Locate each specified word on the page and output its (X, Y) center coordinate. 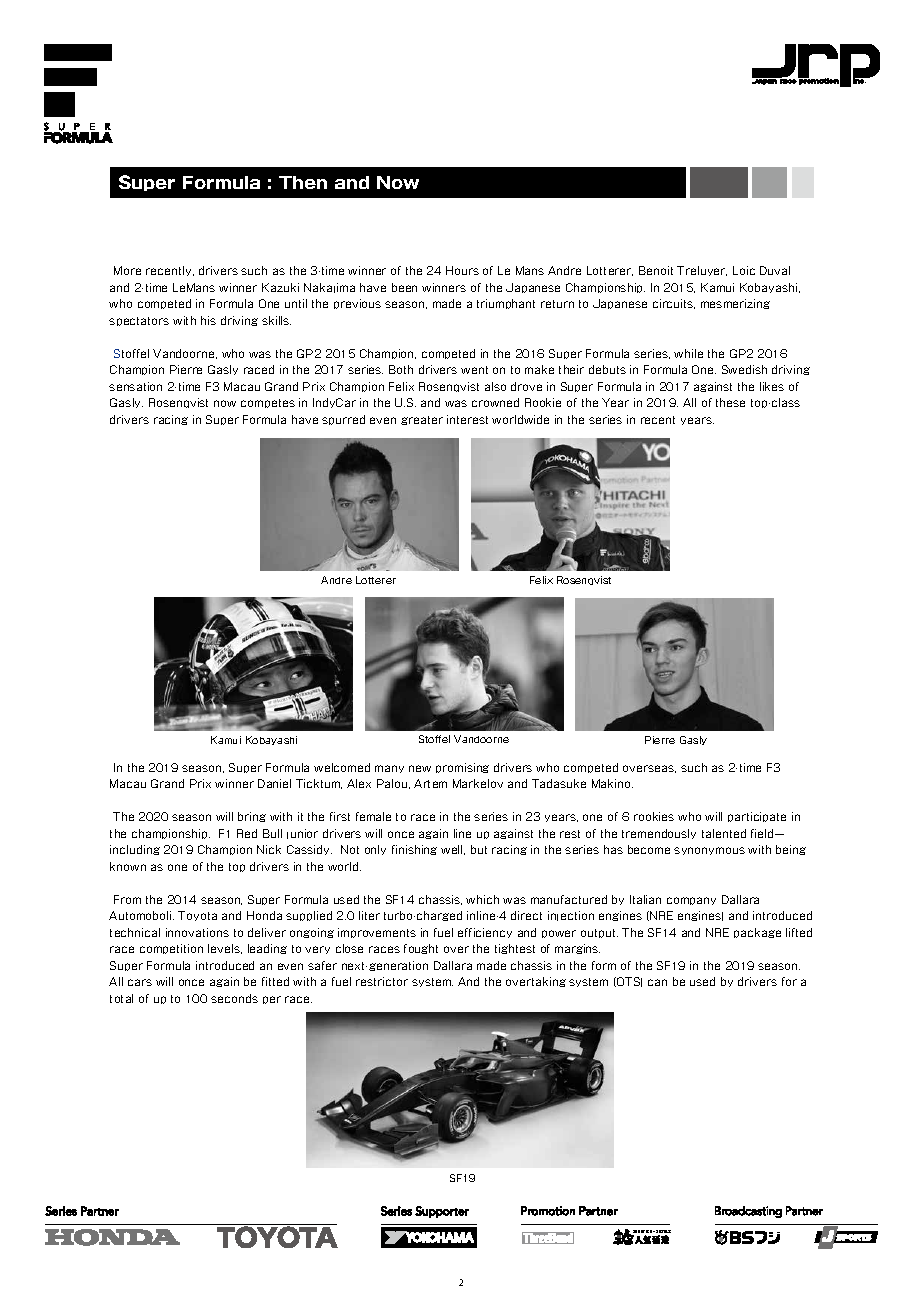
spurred (343, 420)
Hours (462, 270)
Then (303, 182)
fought (421, 949)
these (730, 402)
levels (225, 949)
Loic (744, 270)
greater (422, 420)
